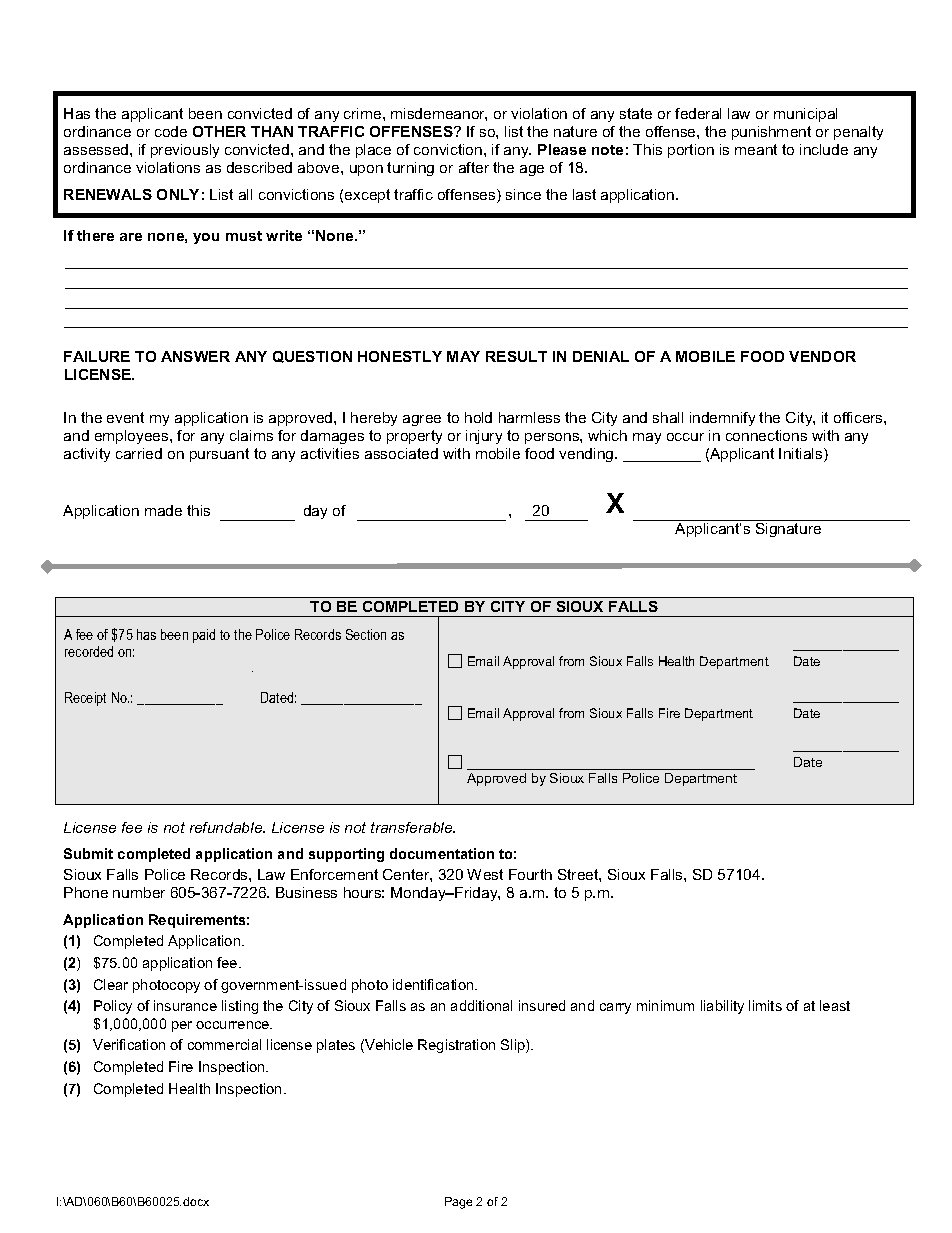 The image size is (952, 1233). I want to click on Initials, so click(802, 455).
